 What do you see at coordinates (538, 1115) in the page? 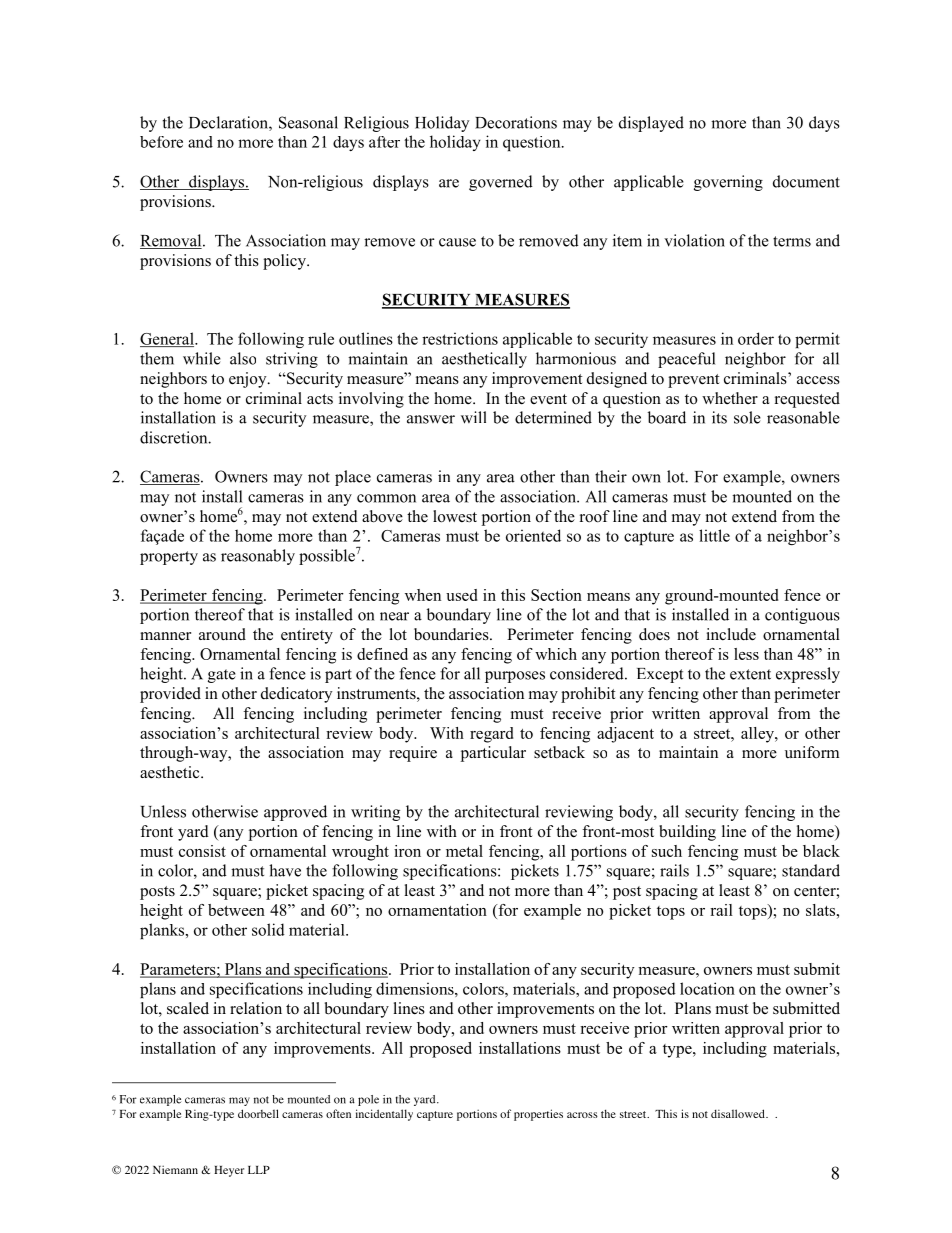
I see `properties` at bounding box center [538, 1115].
